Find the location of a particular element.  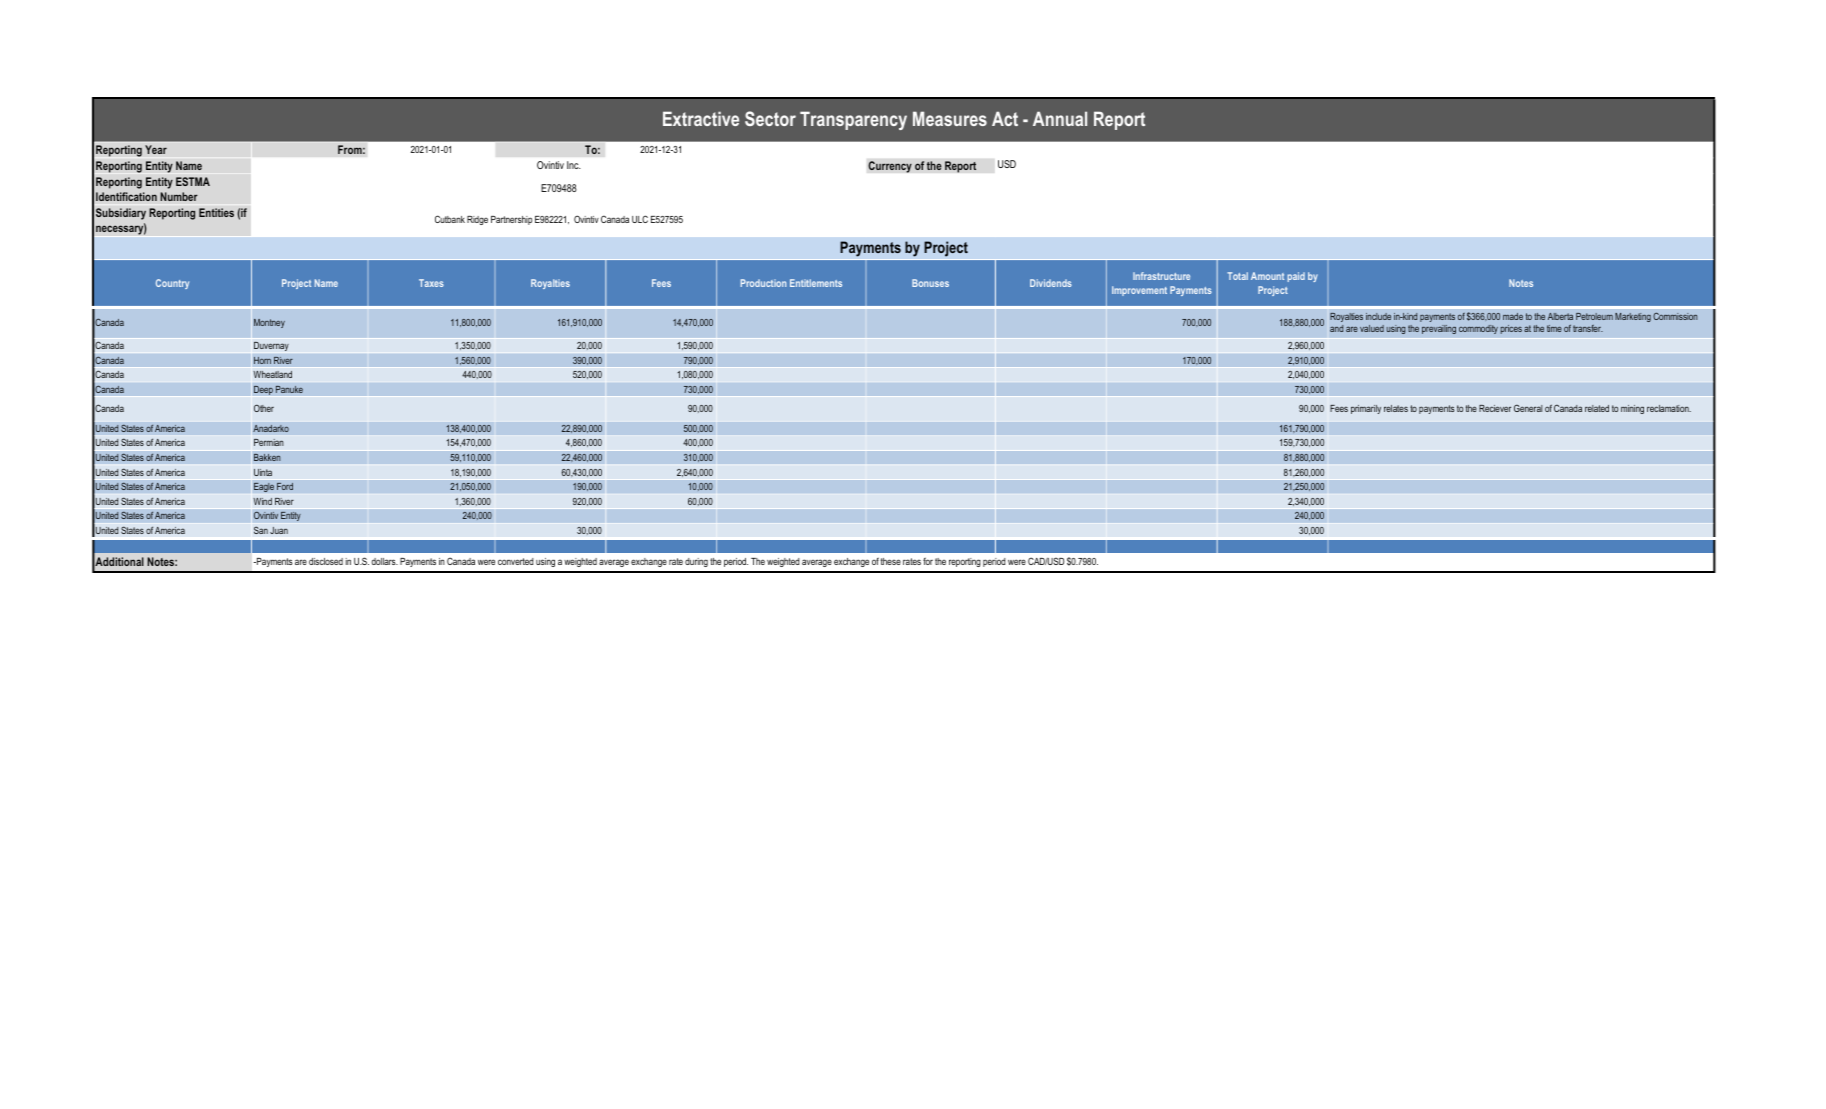

Reciever is located at coordinates (1495, 408).
